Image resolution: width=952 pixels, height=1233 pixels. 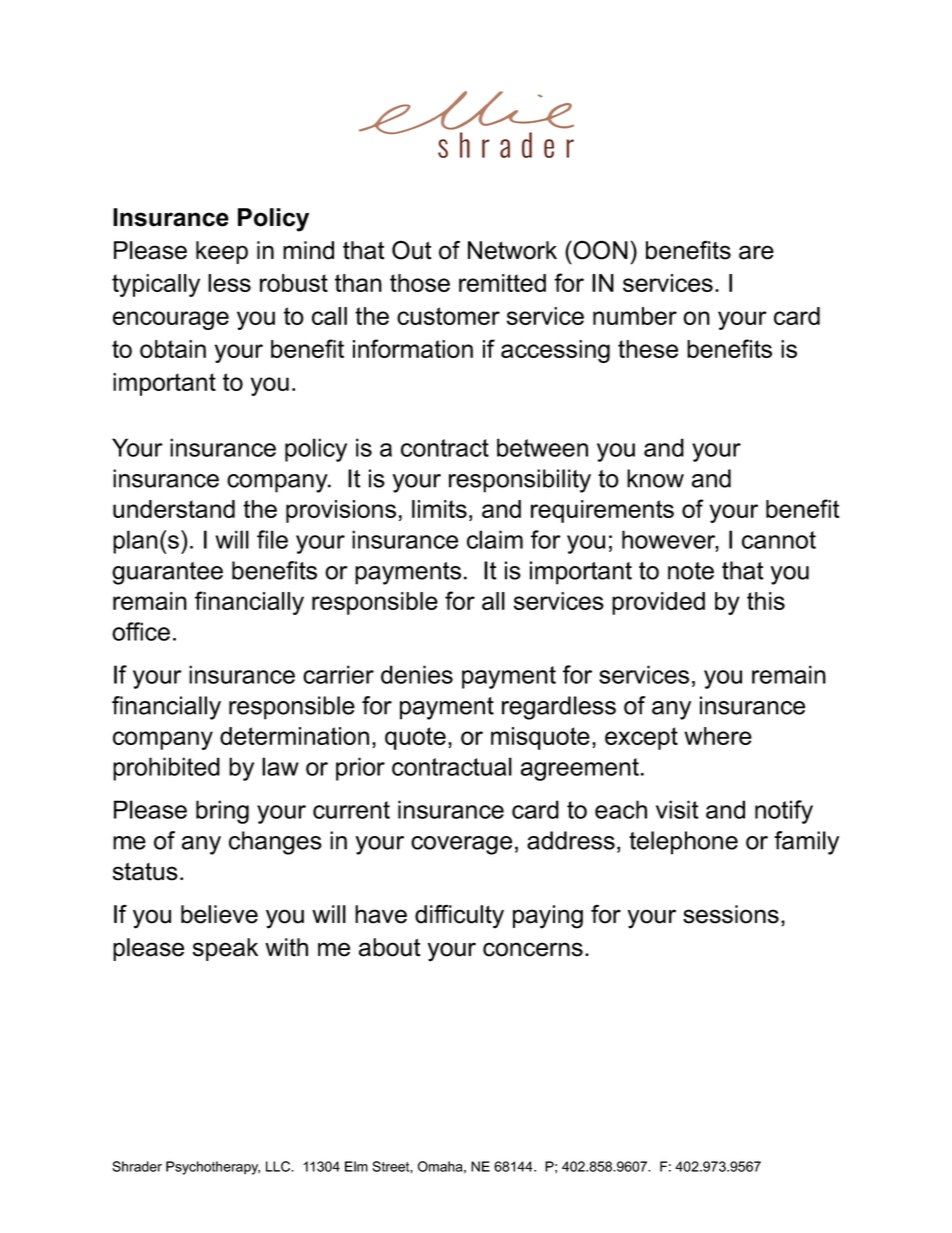 I want to click on keep, so click(x=222, y=252).
